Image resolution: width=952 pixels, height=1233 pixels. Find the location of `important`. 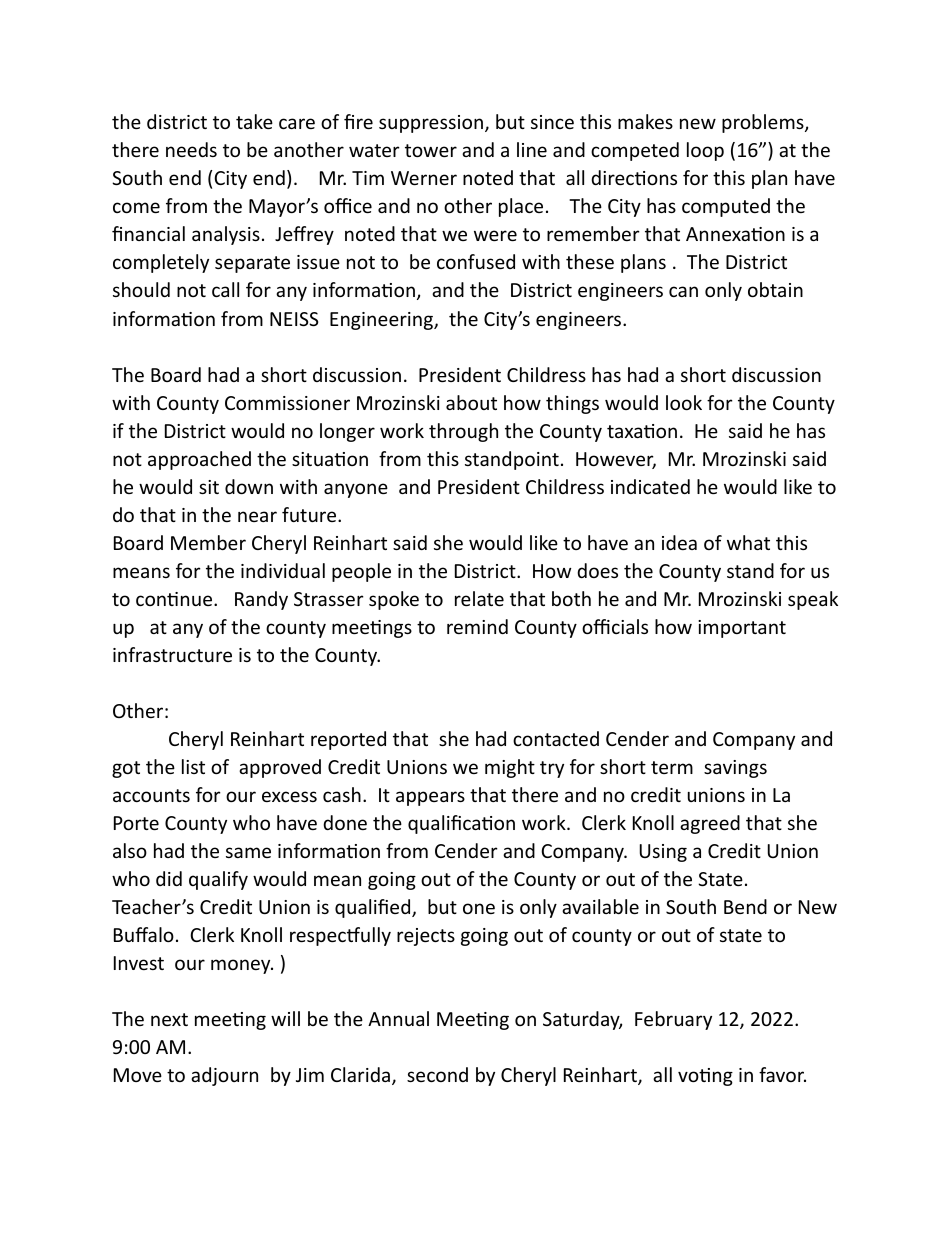

important is located at coordinates (742, 629).
